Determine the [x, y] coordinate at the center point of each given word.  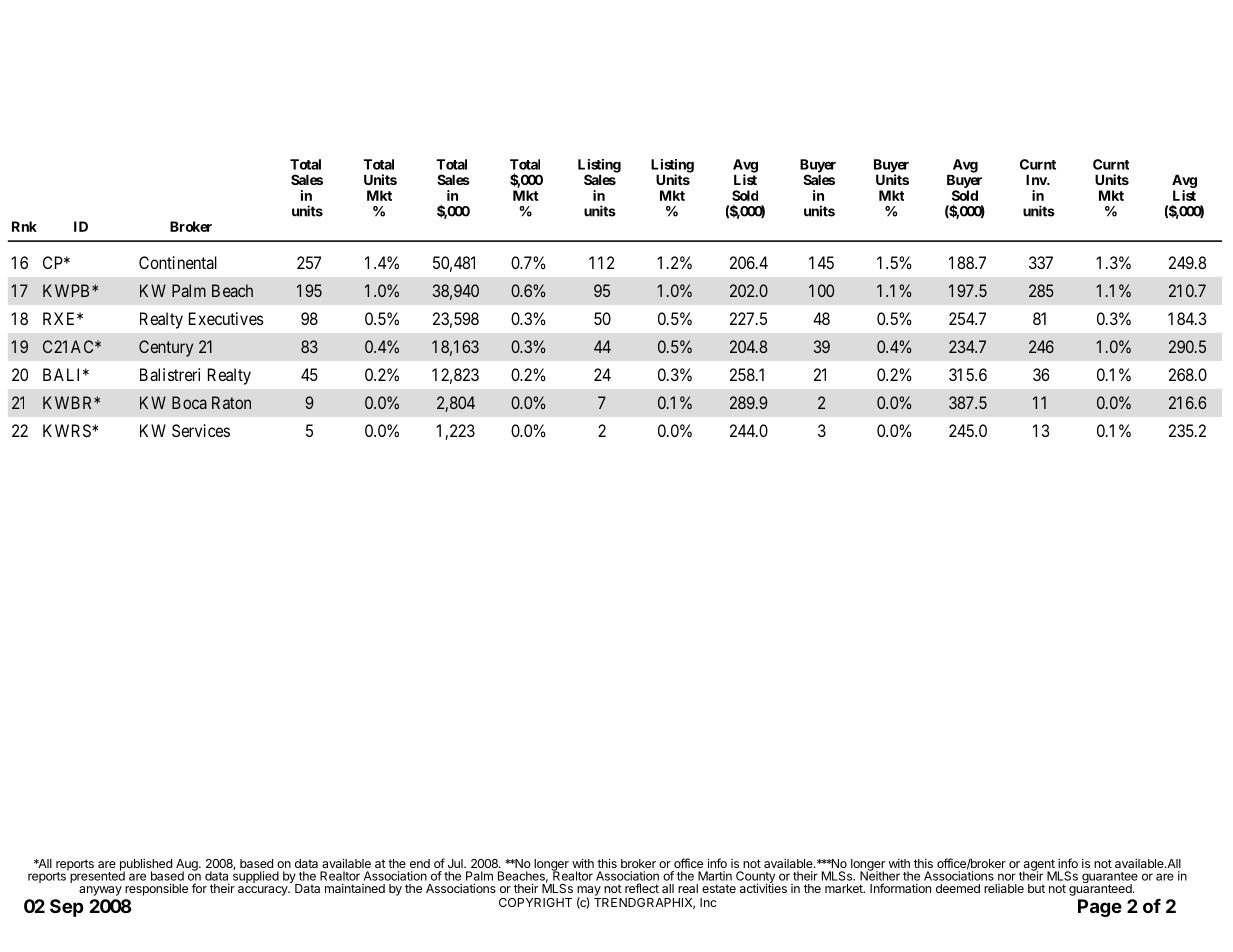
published [146, 865]
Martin [715, 876]
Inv [1037, 180]
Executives [226, 318]
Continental [178, 262]
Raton [231, 402]
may [589, 892]
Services [201, 430]
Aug [188, 866]
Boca [189, 402]
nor [1007, 877]
